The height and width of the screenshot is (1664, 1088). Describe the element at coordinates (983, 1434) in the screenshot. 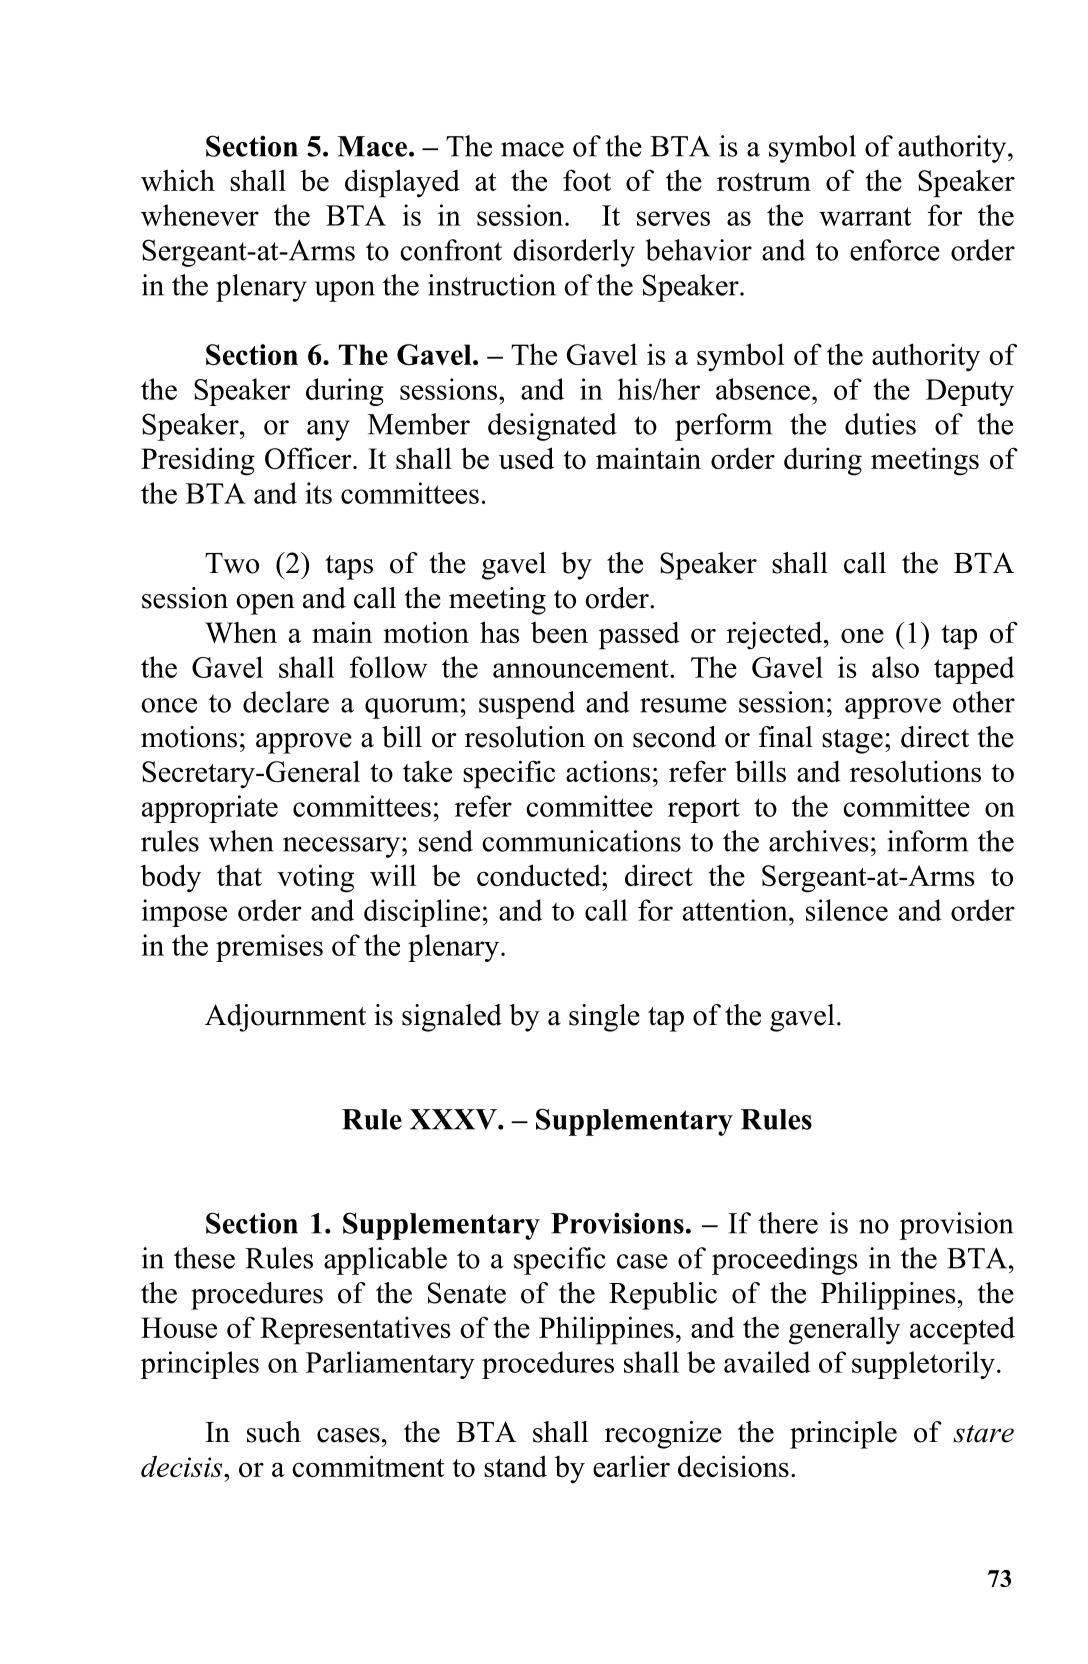

I see `stare` at that location.
